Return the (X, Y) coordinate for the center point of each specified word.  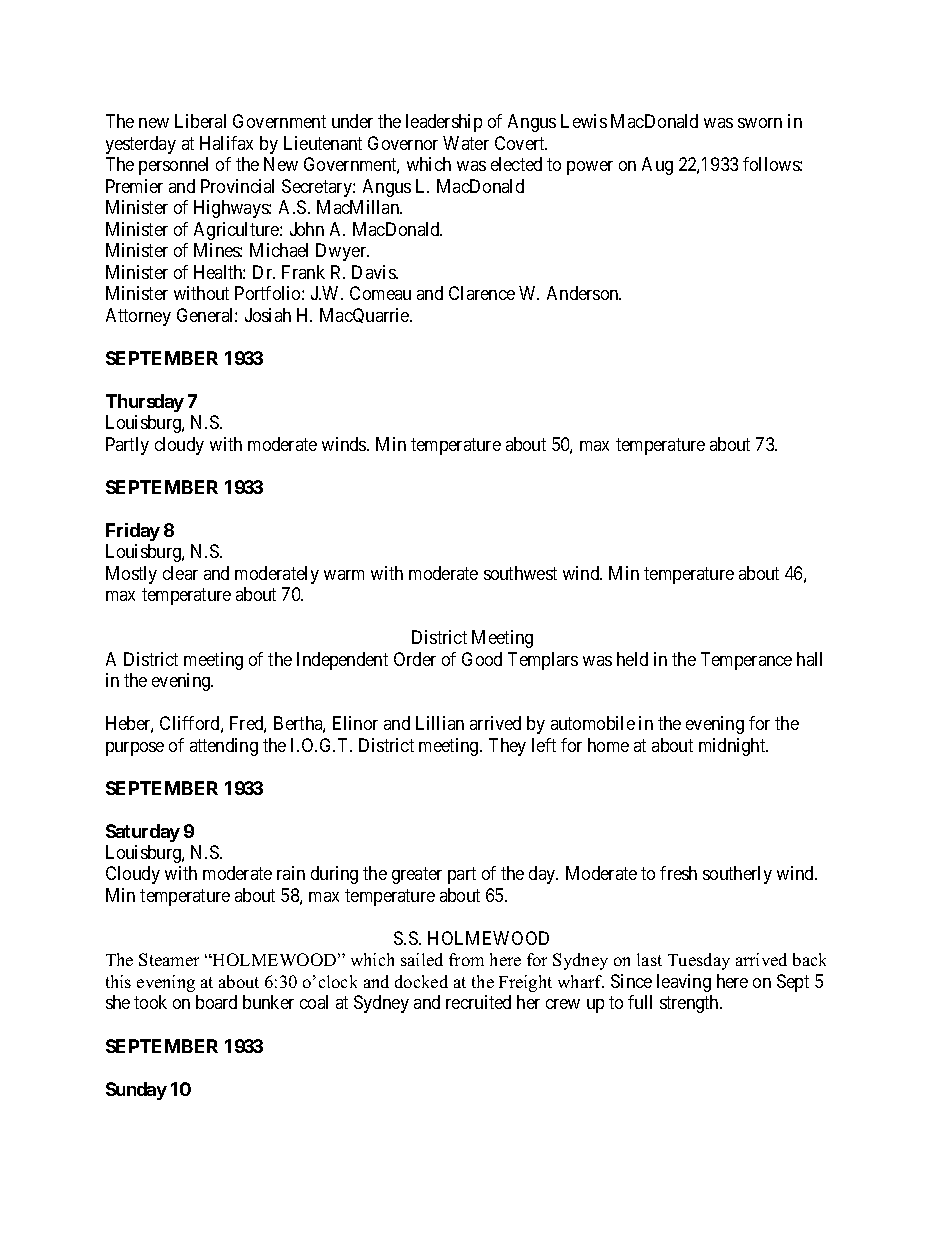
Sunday (136, 1091)
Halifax (226, 143)
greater (417, 876)
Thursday (145, 403)
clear (180, 573)
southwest (520, 573)
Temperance (746, 661)
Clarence (482, 293)
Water (466, 143)
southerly (737, 875)
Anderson (584, 293)
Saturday (143, 833)
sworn (760, 123)
